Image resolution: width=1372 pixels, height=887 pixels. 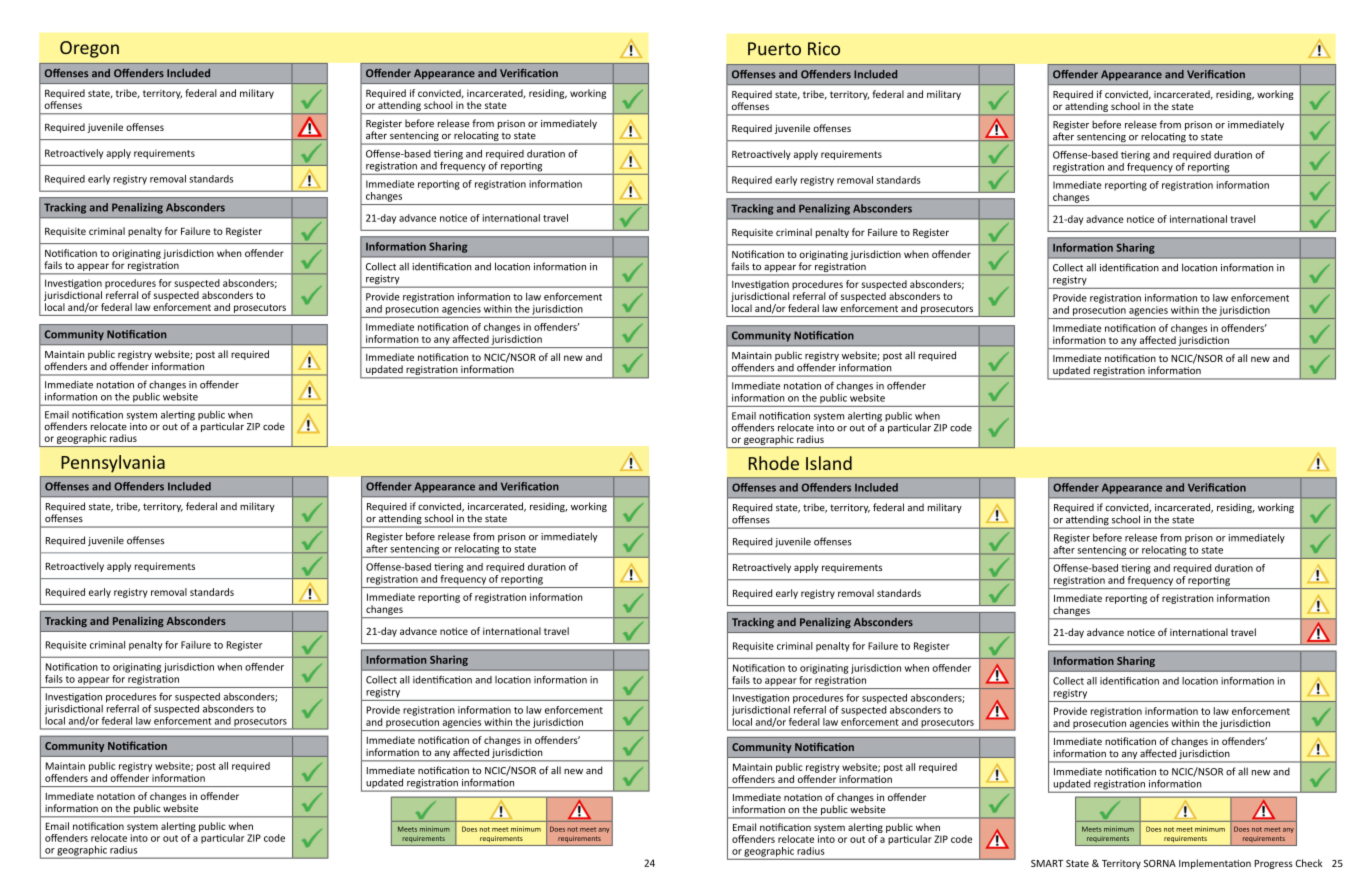 I want to click on Puerto, so click(x=774, y=49).
